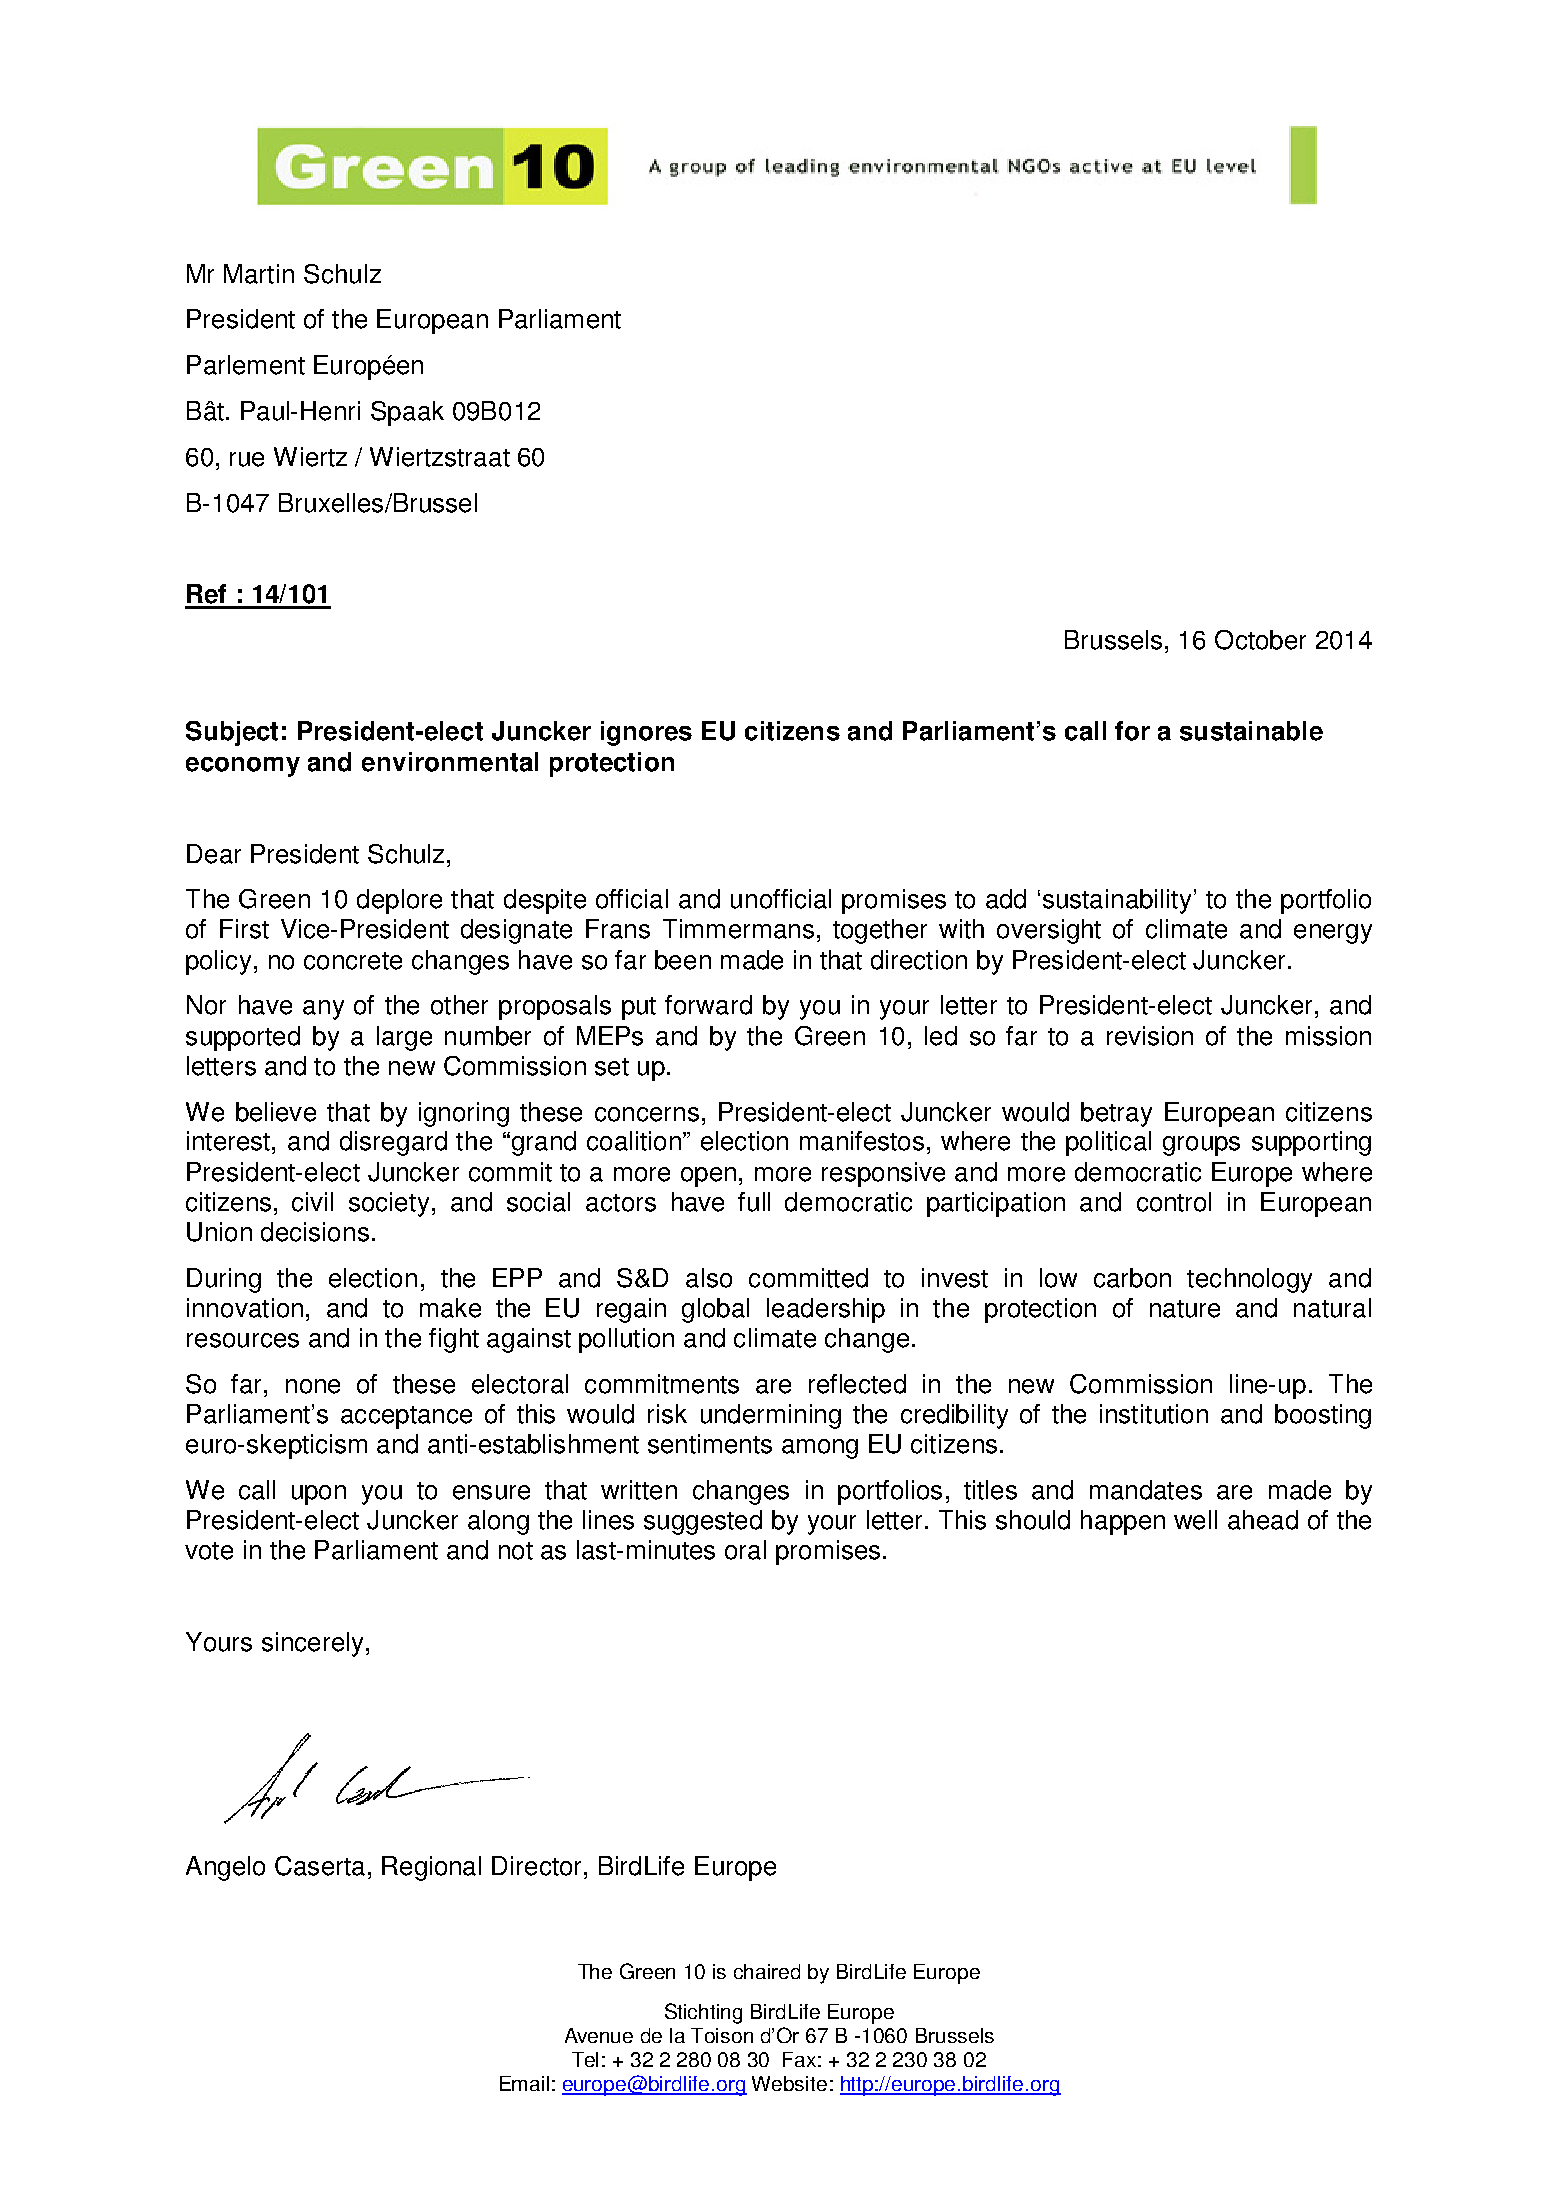  Describe the element at coordinates (754, 1202) in the document. I see `full` at that location.
